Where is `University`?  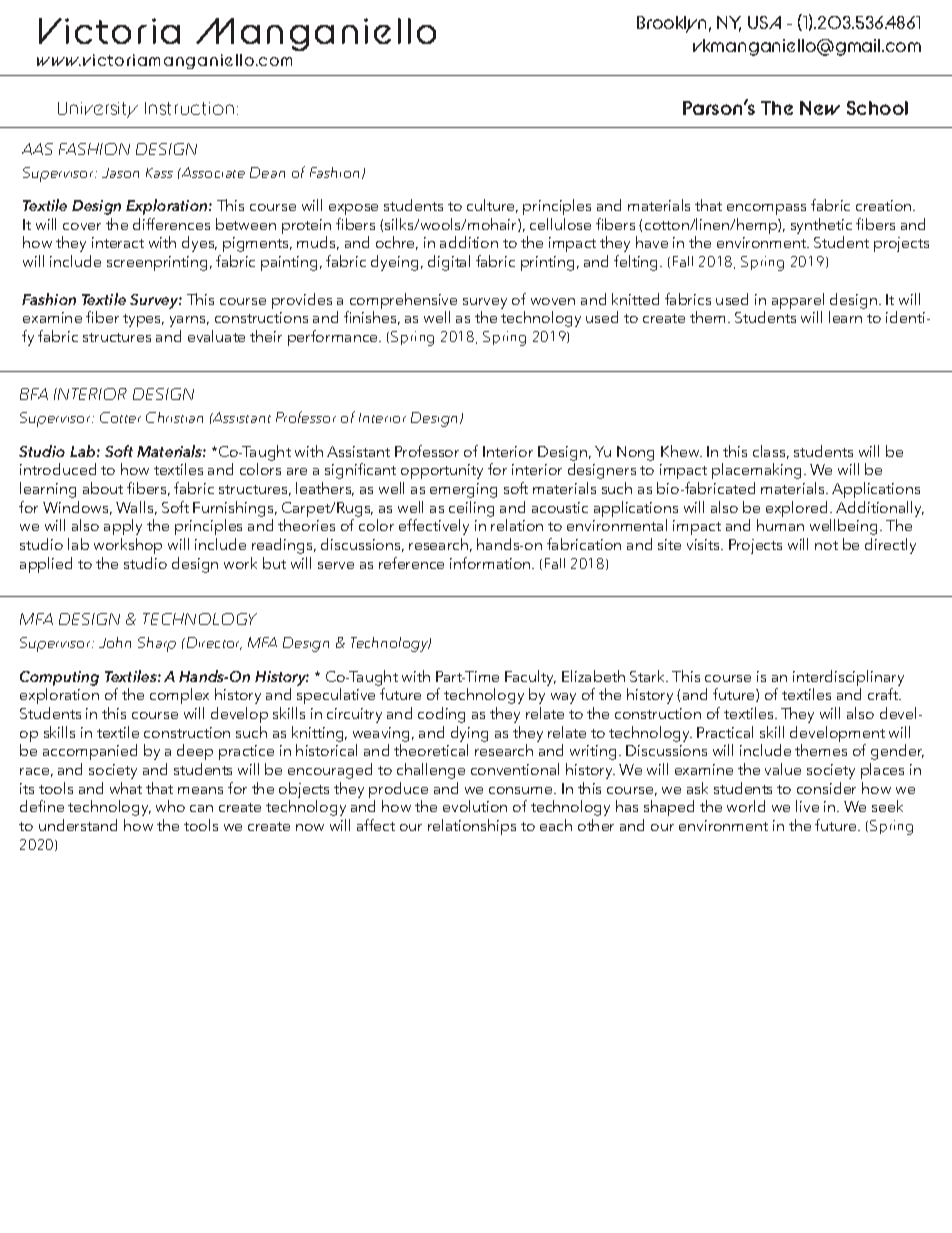 University is located at coordinates (98, 110).
